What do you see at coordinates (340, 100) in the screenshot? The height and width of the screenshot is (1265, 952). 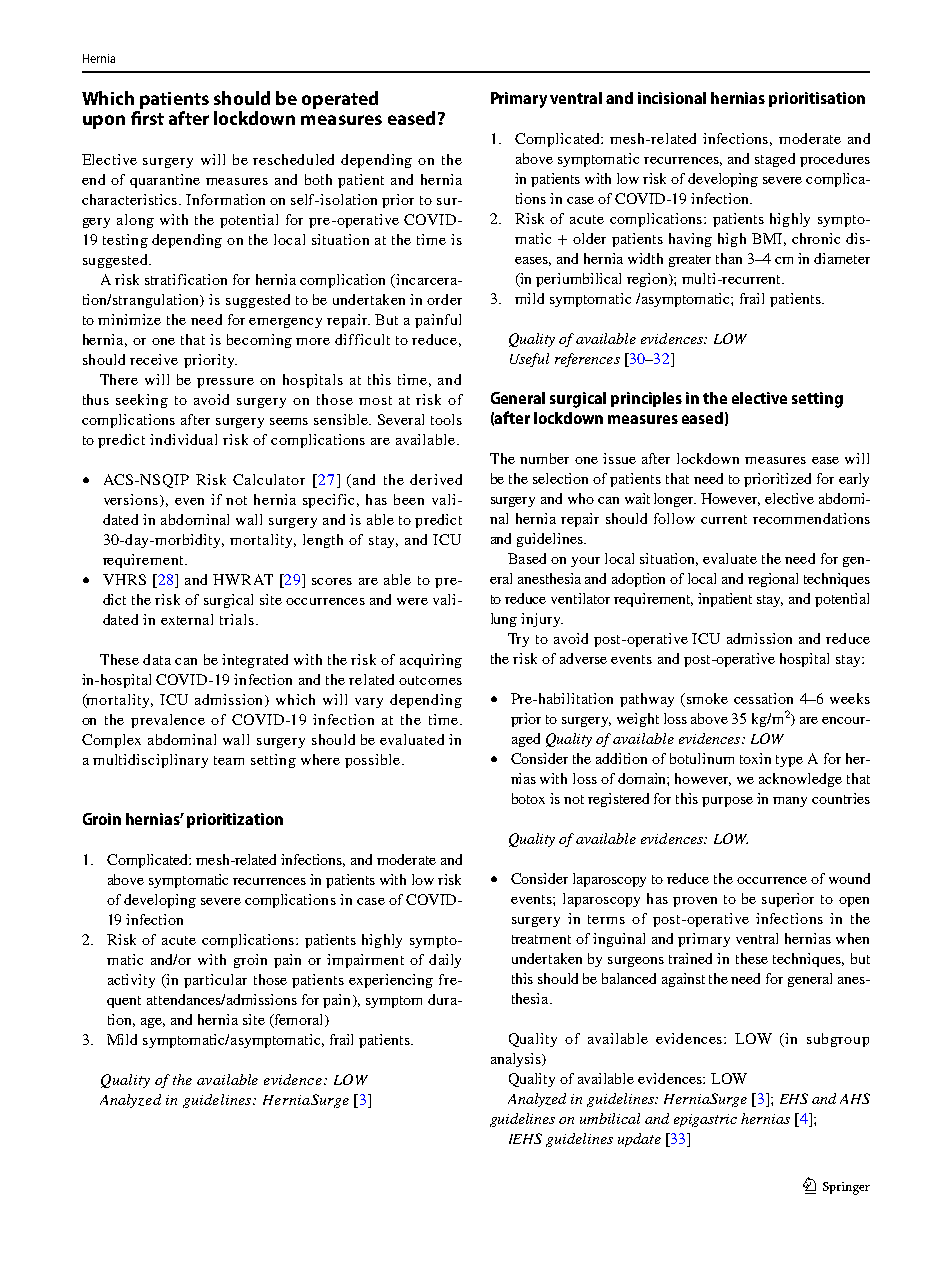 I see `operated` at bounding box center [340, 100].
